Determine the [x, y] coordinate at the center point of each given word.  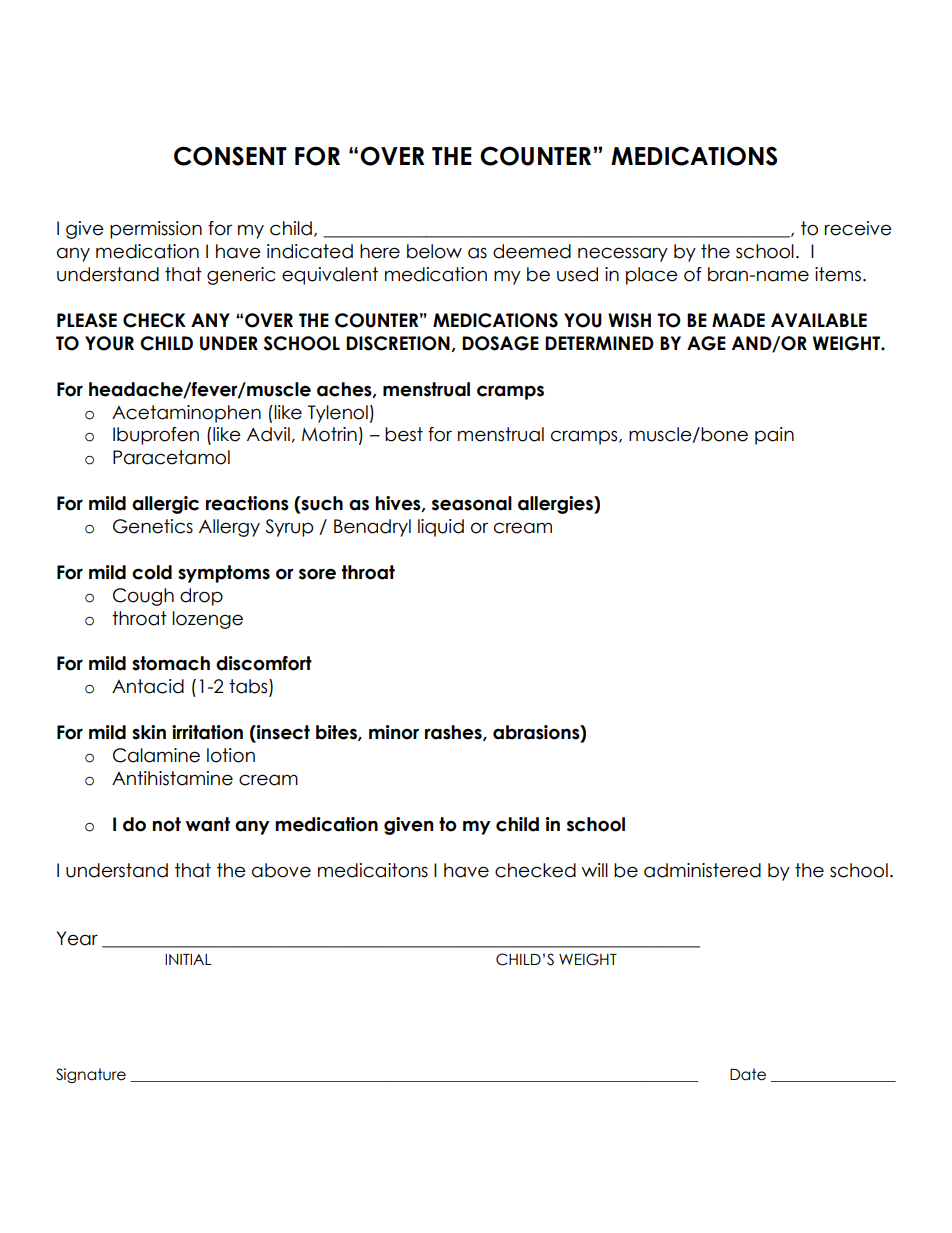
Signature [91, 1075]
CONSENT [230, 156]
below [434, 251]
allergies [556, 505]
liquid [441, 528]
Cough [143, 597]
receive [858, 228]
